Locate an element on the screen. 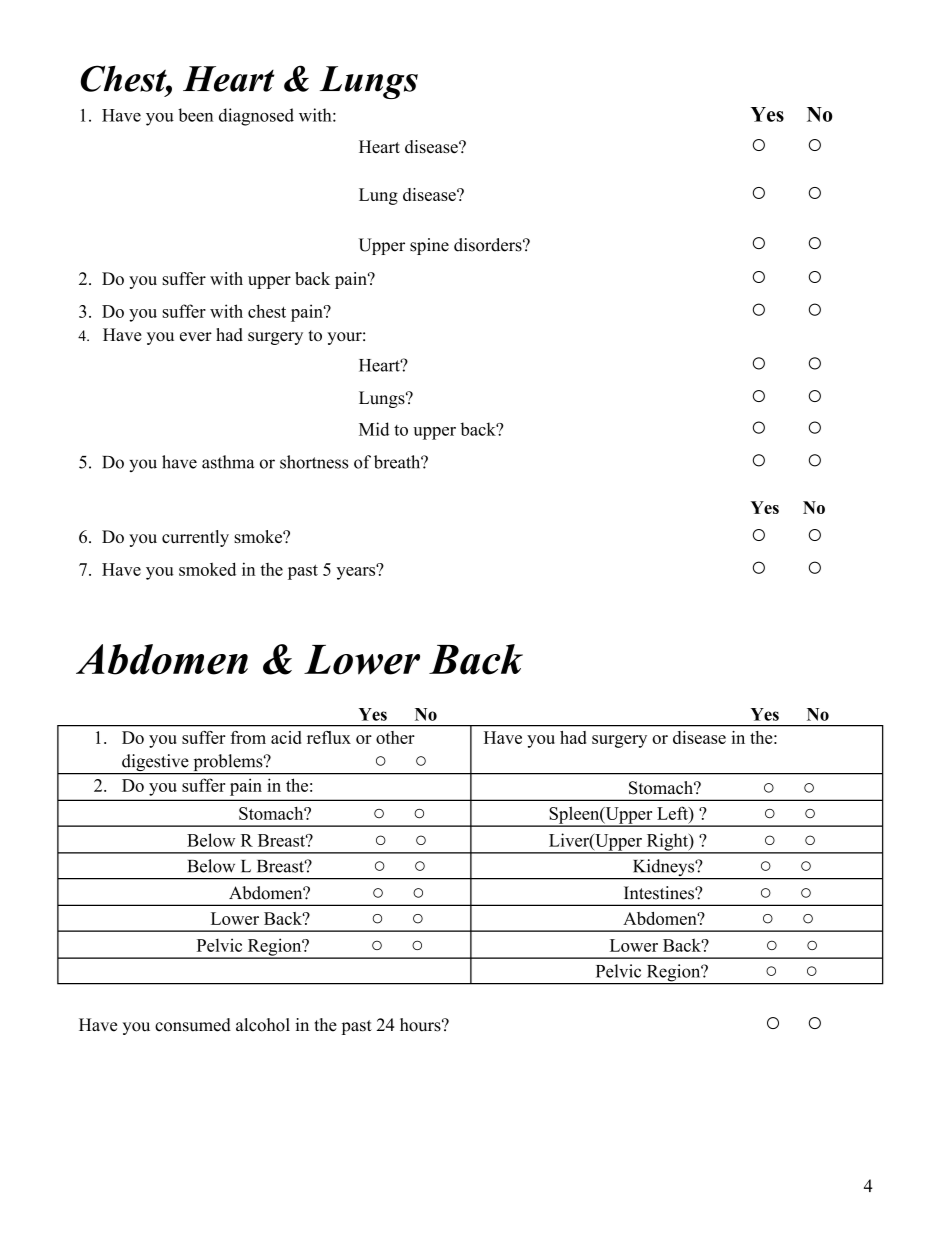 The height and width of the screenshot is (1233, 952). from is located at coordinates (248, 737).
